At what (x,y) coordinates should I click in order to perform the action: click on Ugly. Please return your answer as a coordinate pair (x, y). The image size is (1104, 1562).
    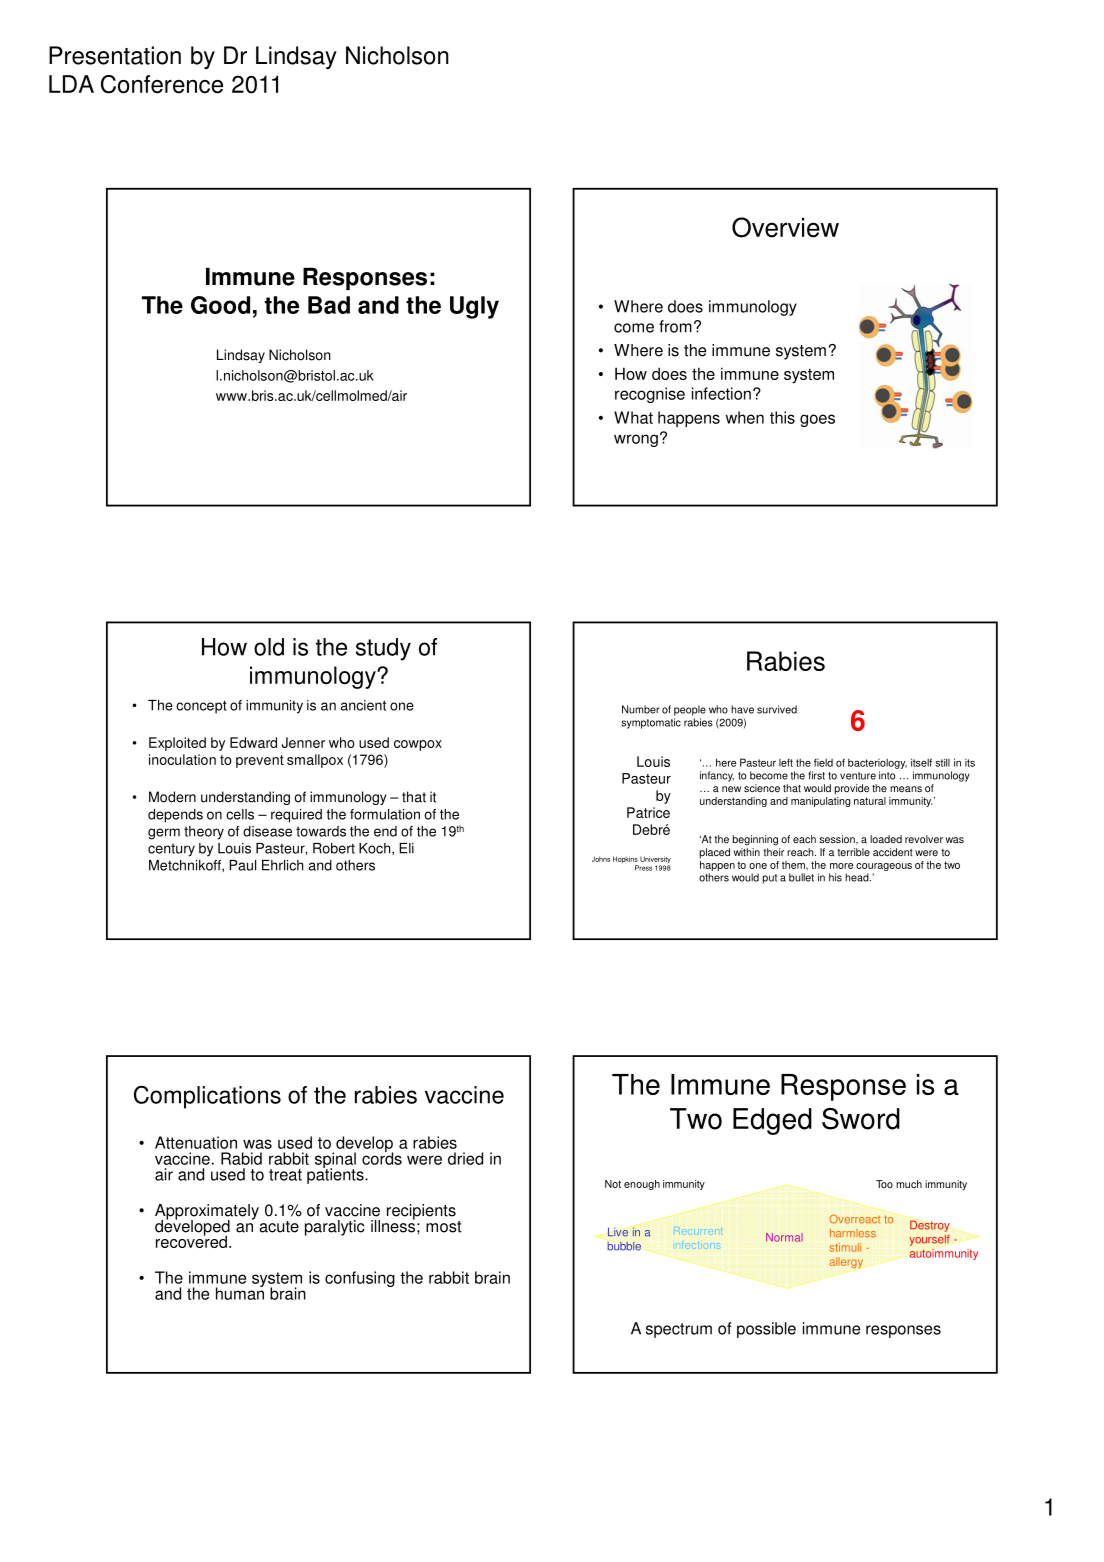
    Looking at the image, I should click on (474, 307).
